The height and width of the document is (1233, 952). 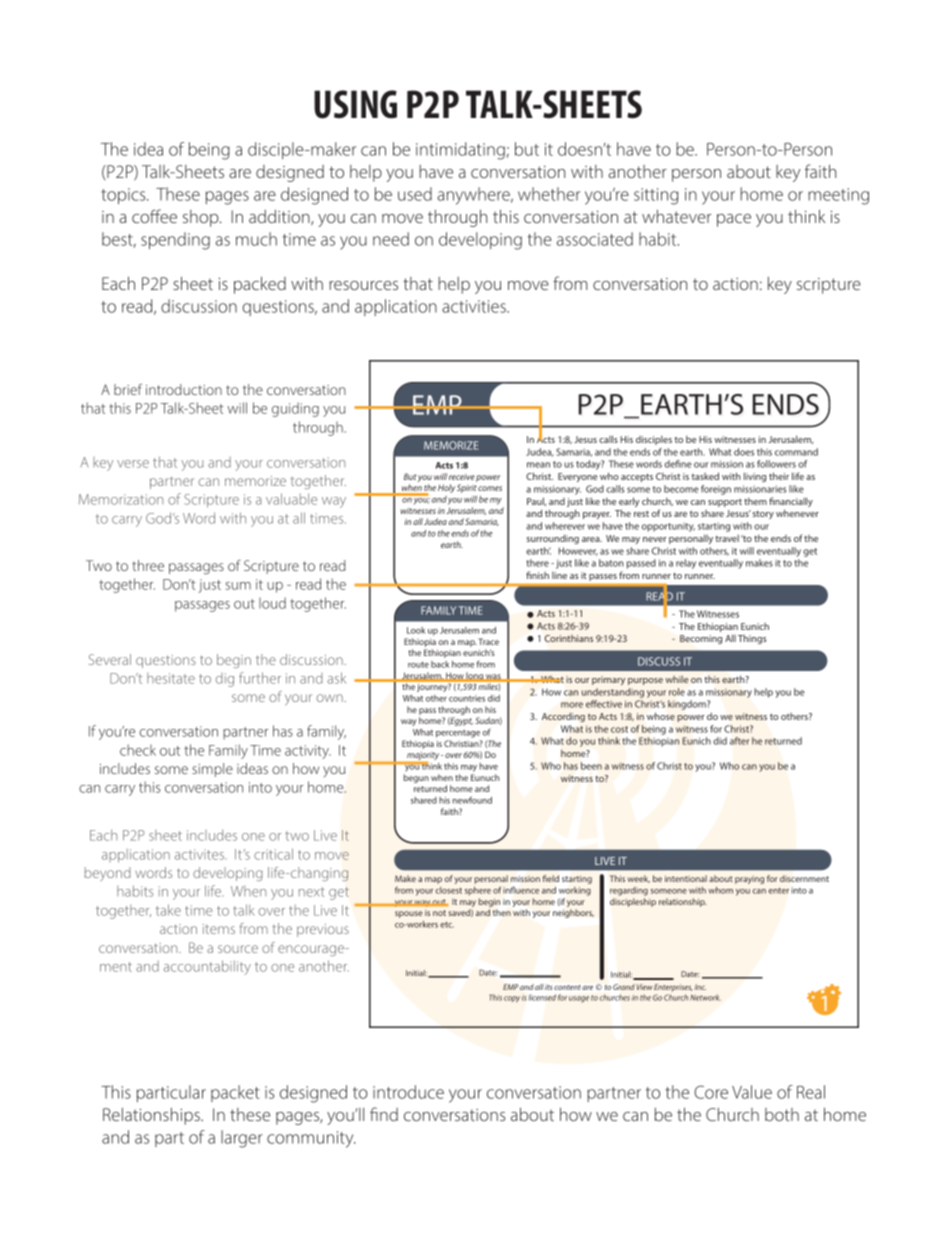 What do you see at coordinates (460, 151) in the document?
I see `intimidating` at bounding box center [460, 151].
